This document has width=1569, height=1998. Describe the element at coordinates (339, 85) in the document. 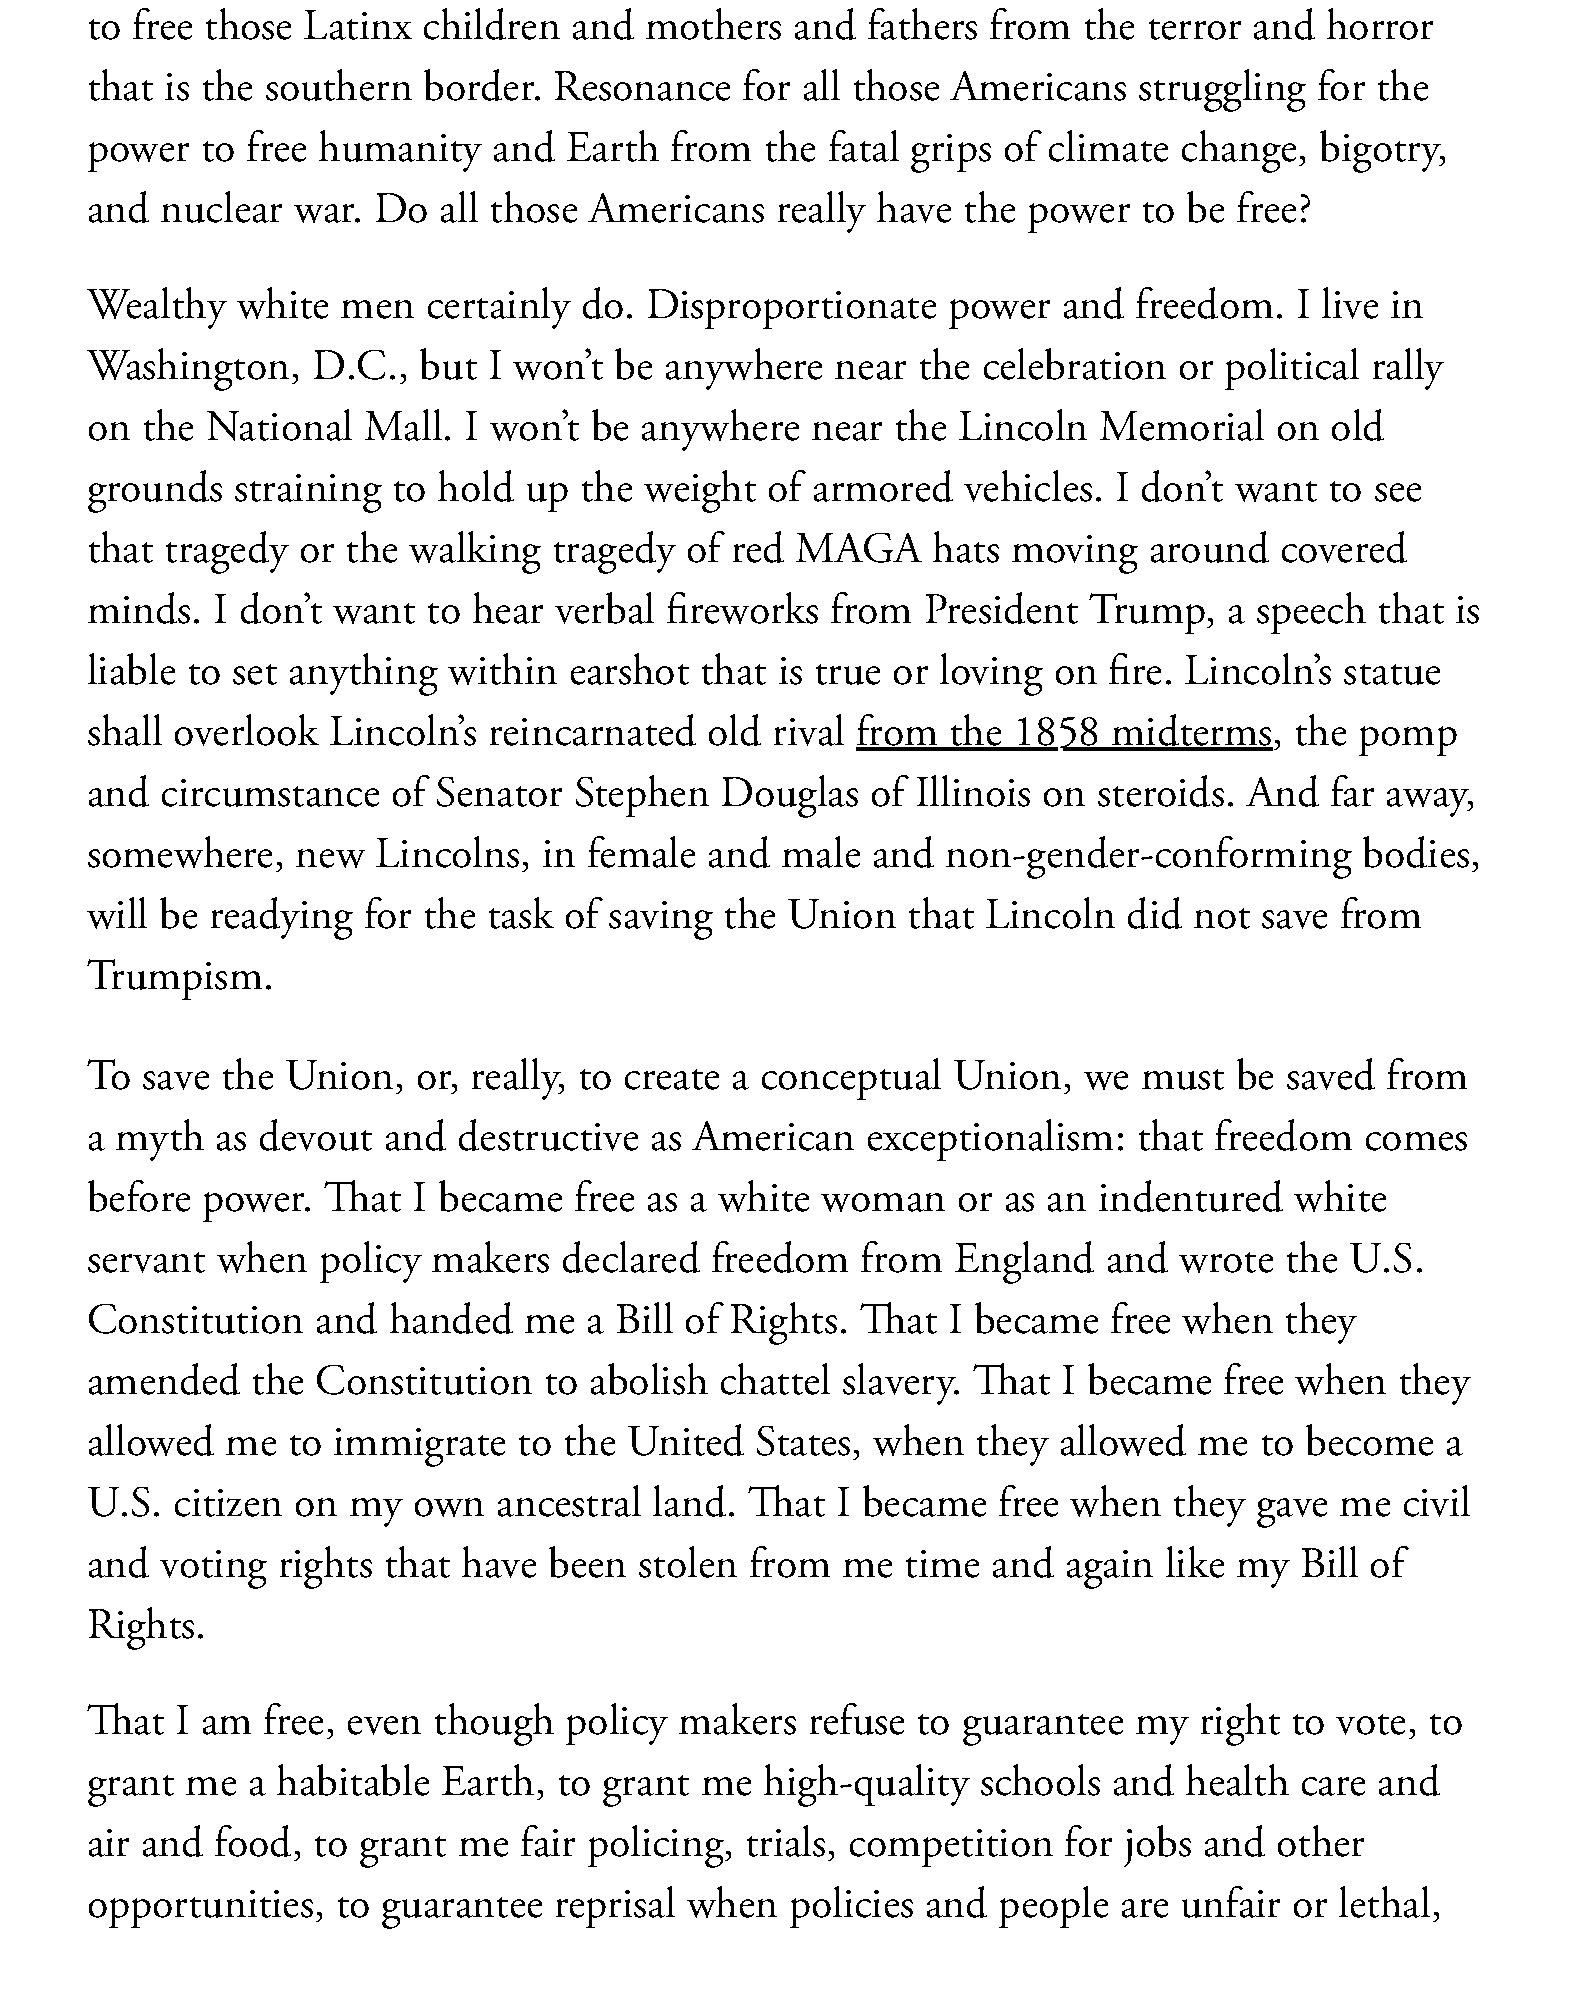

I see `southern` at that location.
